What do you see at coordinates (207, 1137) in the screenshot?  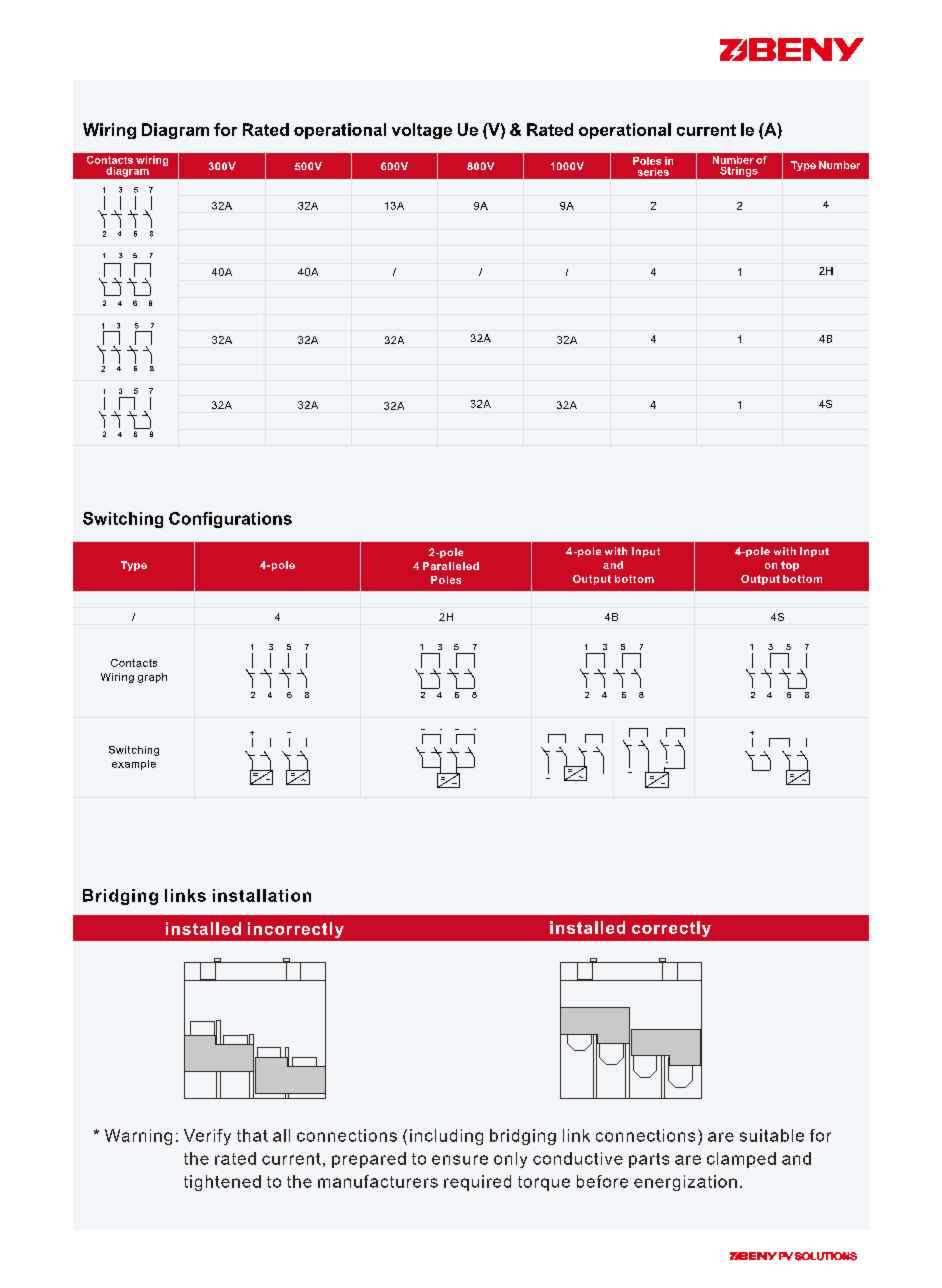 I see `Verify` at bounding box center [207, 1137].
